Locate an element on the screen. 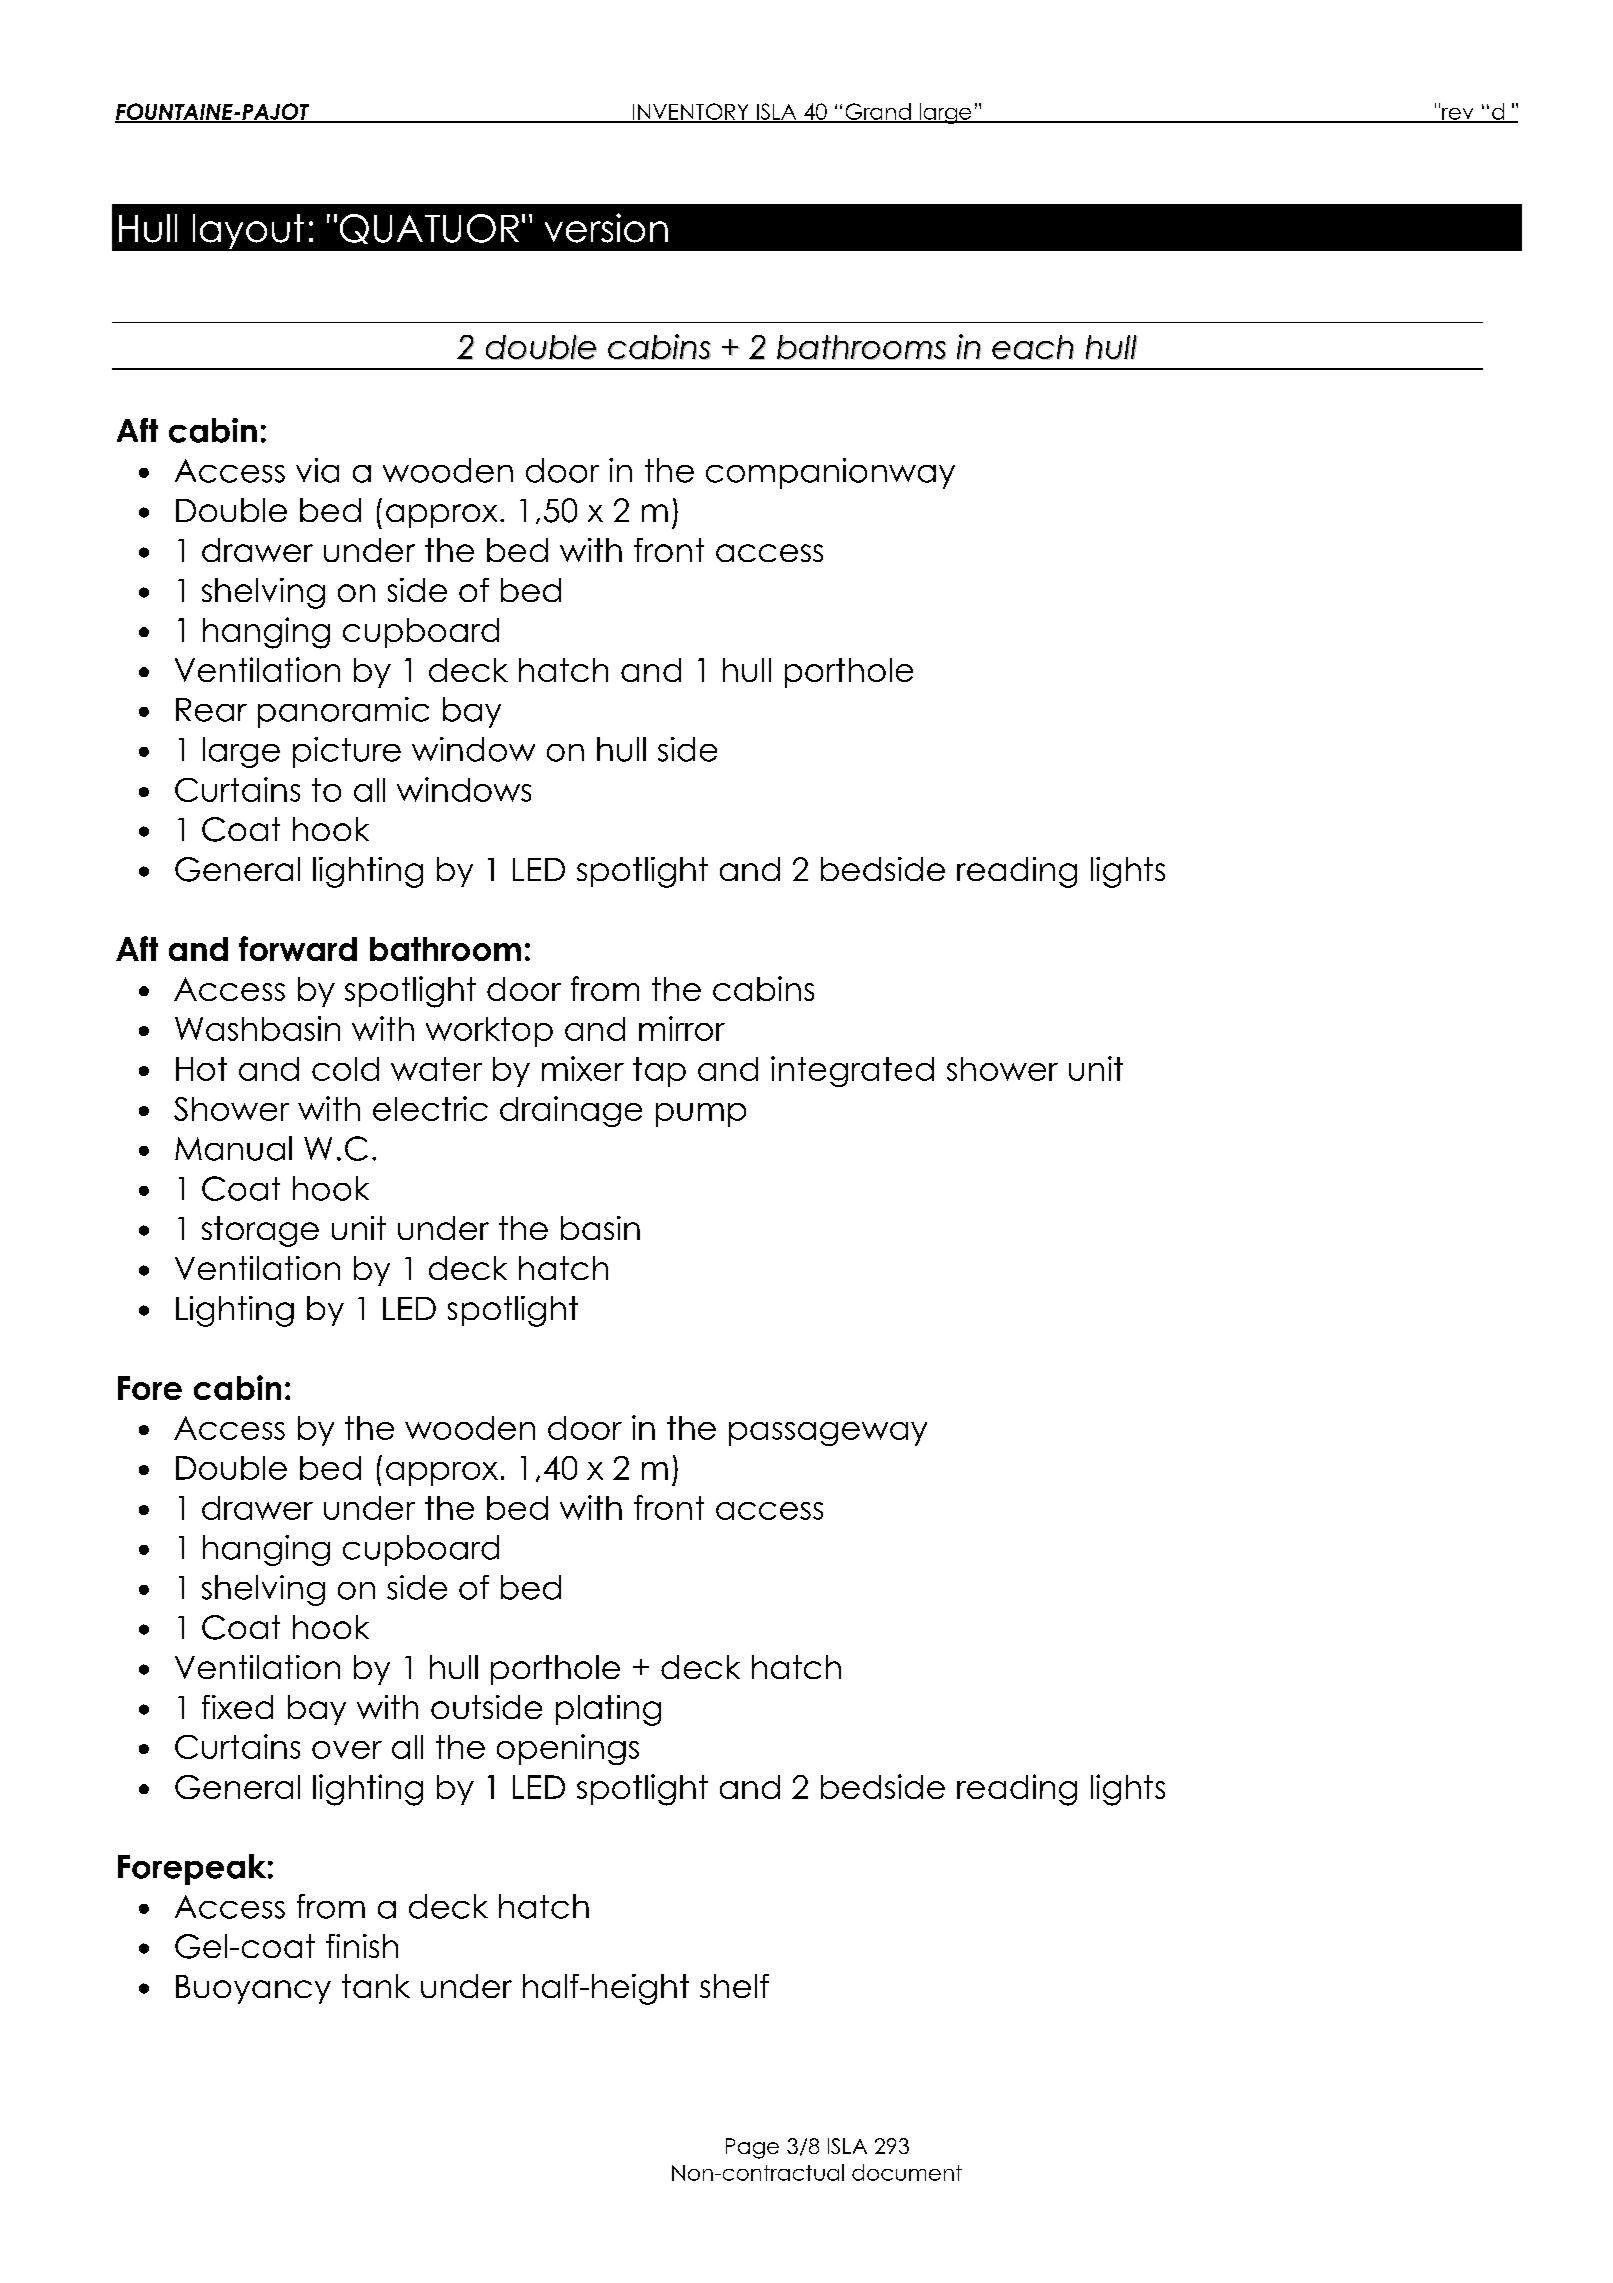  tank is located at coordinates (376, 1986).
